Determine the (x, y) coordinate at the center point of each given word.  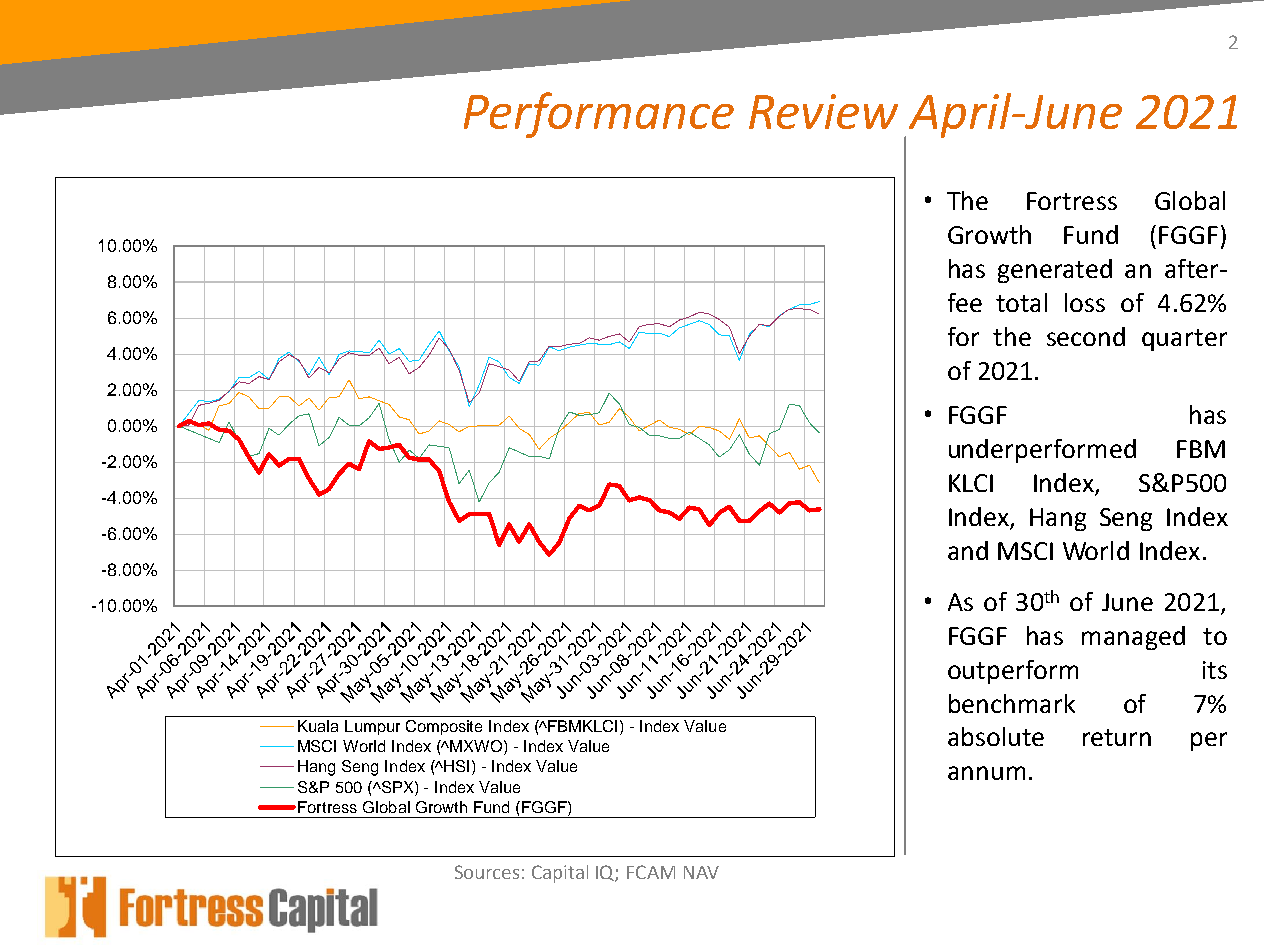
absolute (996, 736)
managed (1133, 638)
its (1215, 670)
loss (1085, 302)
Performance (599, 115)
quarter (1184, 340)
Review (823, 111)
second (1086, 336)
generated (1055, 271)
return (1117, 737)
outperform (1013, 672)
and (968, 550)
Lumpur (372, 727)
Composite (444, 727)
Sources (487, 872)
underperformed (1042, 451)
